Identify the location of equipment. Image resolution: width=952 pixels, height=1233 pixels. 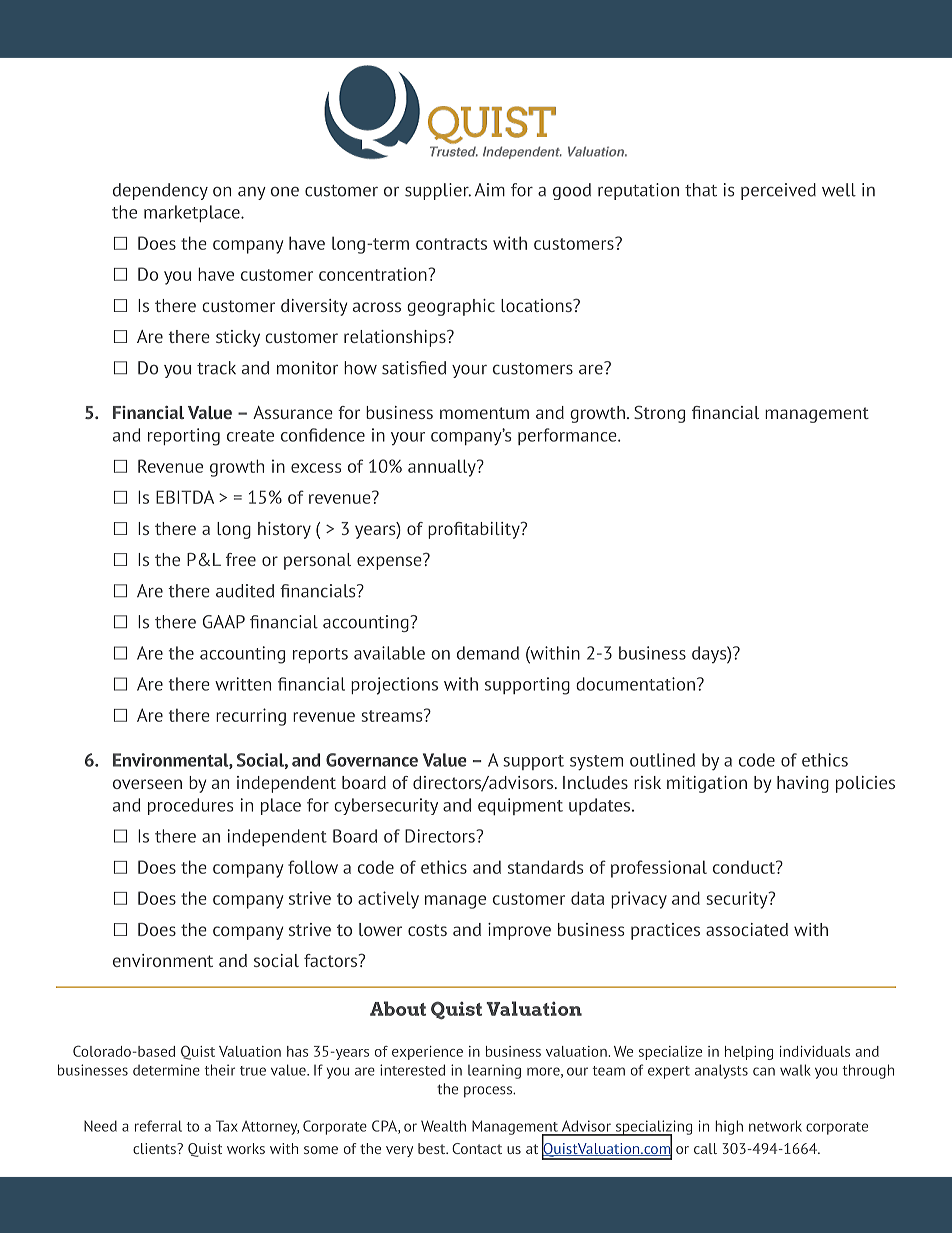
(520, 806).
